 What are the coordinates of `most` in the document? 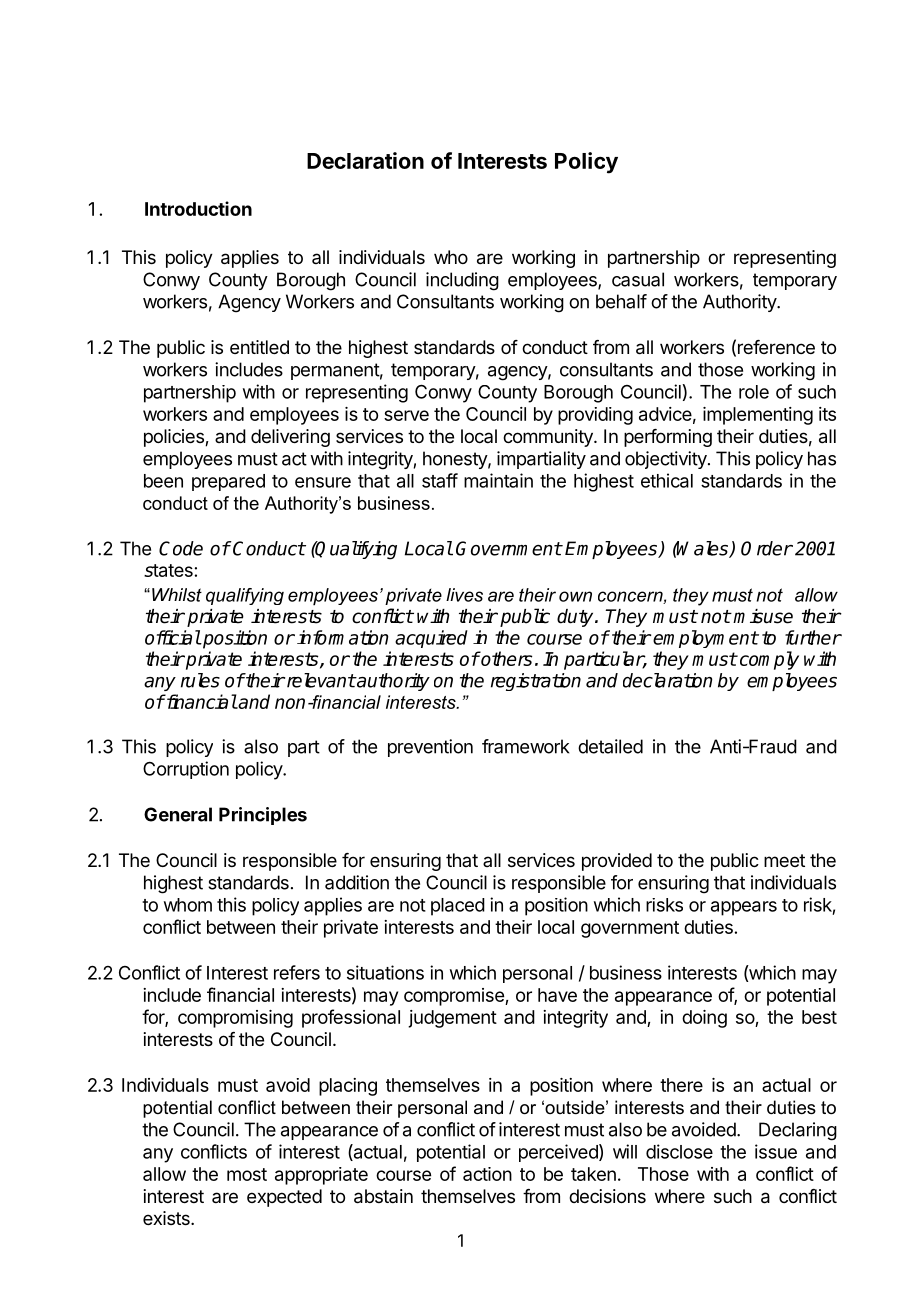 It's located at (247, 1174).
